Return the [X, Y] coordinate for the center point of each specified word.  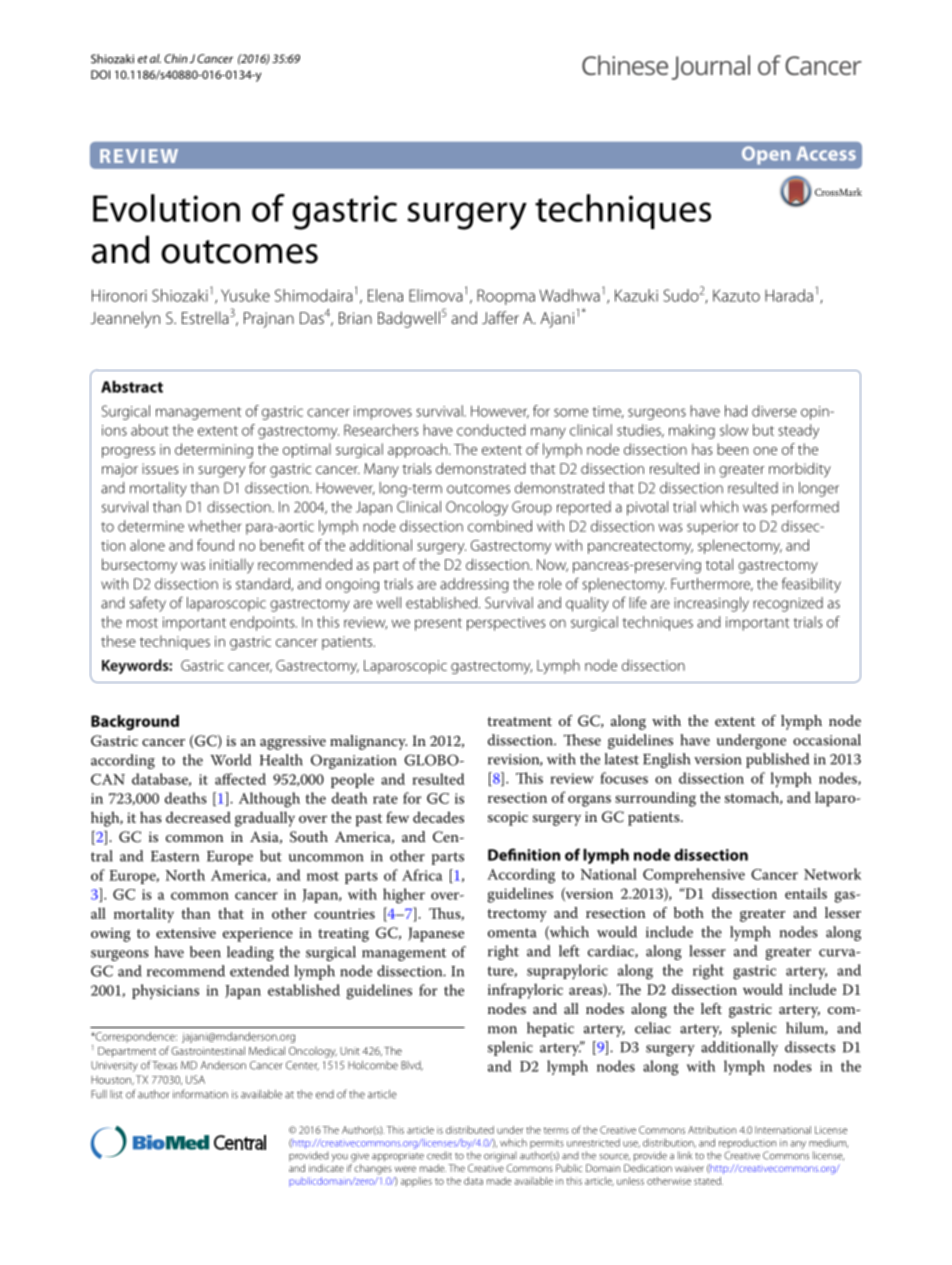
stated [708, 1181]
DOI [100, 74]
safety [148, 604]
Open [766, 155]
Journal [711, 67]
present [438, 624]
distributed [470, 1130]
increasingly [711, 604]
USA [195, 1079]
